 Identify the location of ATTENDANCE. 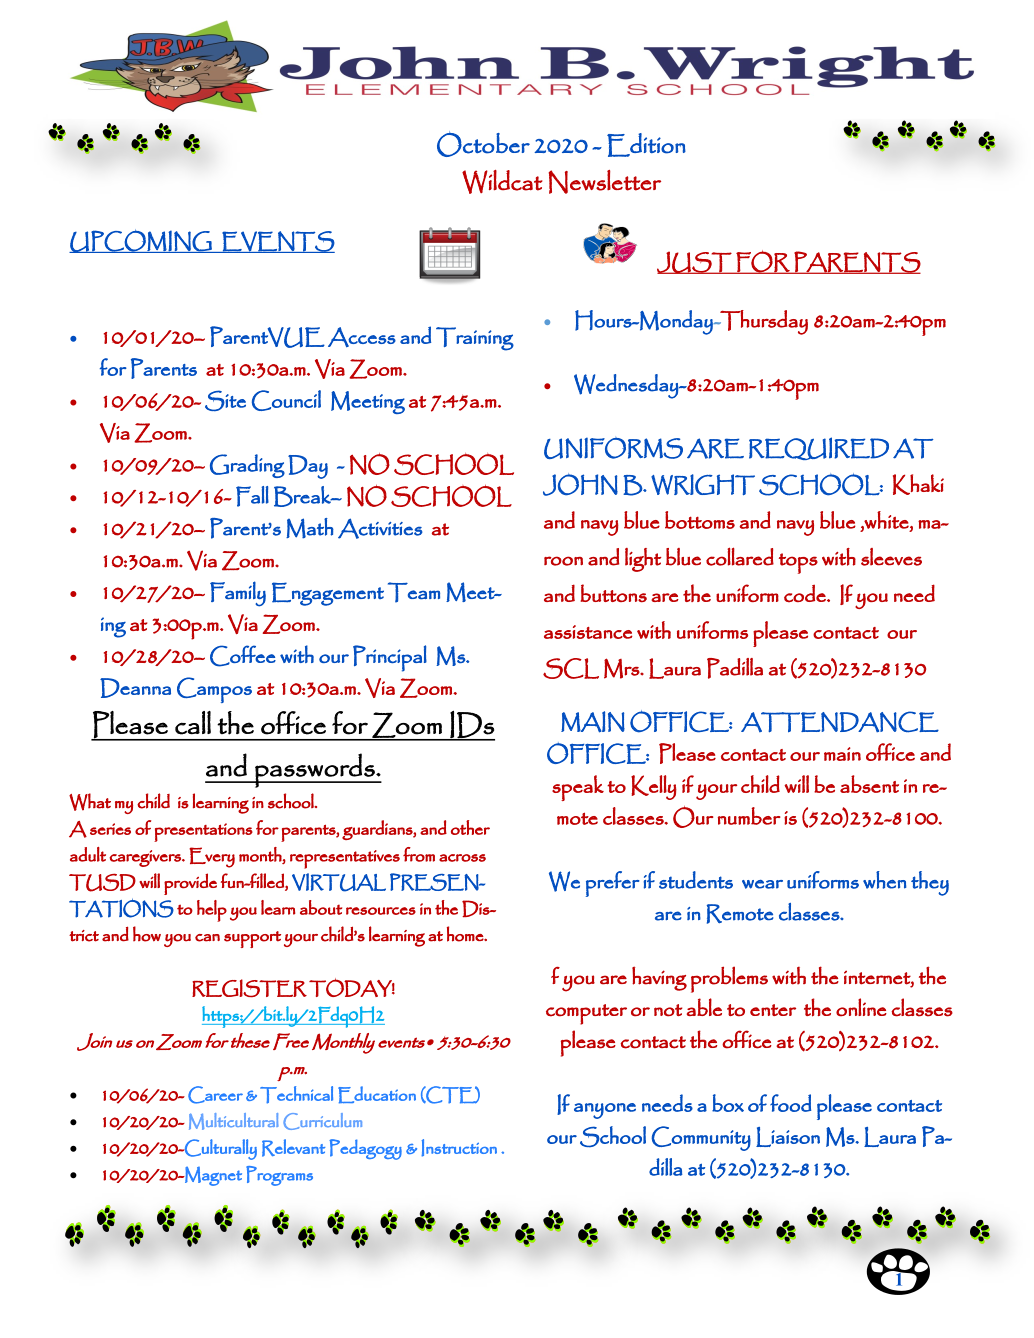
(840, 722).
